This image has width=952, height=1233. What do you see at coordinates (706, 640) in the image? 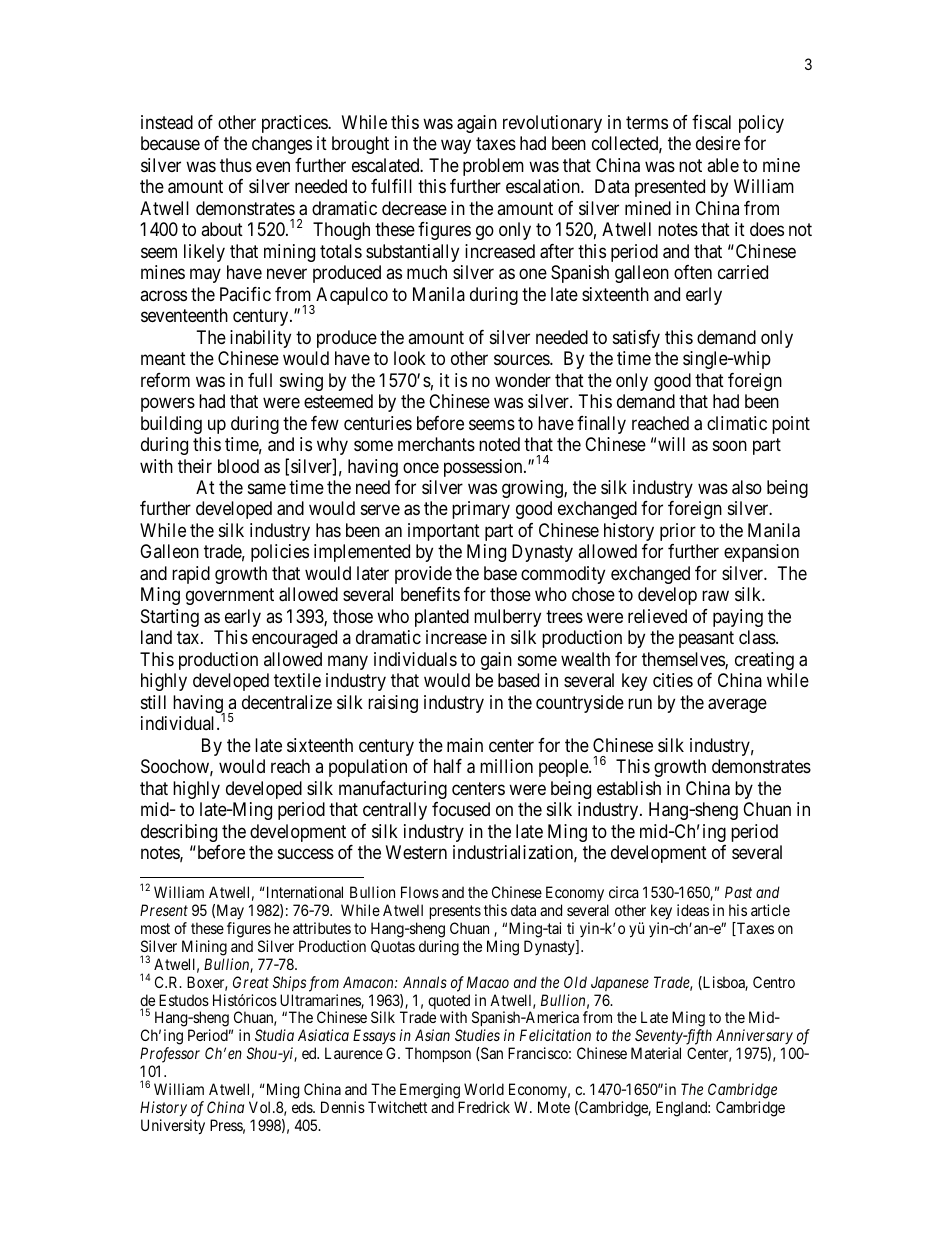
I see `peasant` at bounding box center [706, 640].
